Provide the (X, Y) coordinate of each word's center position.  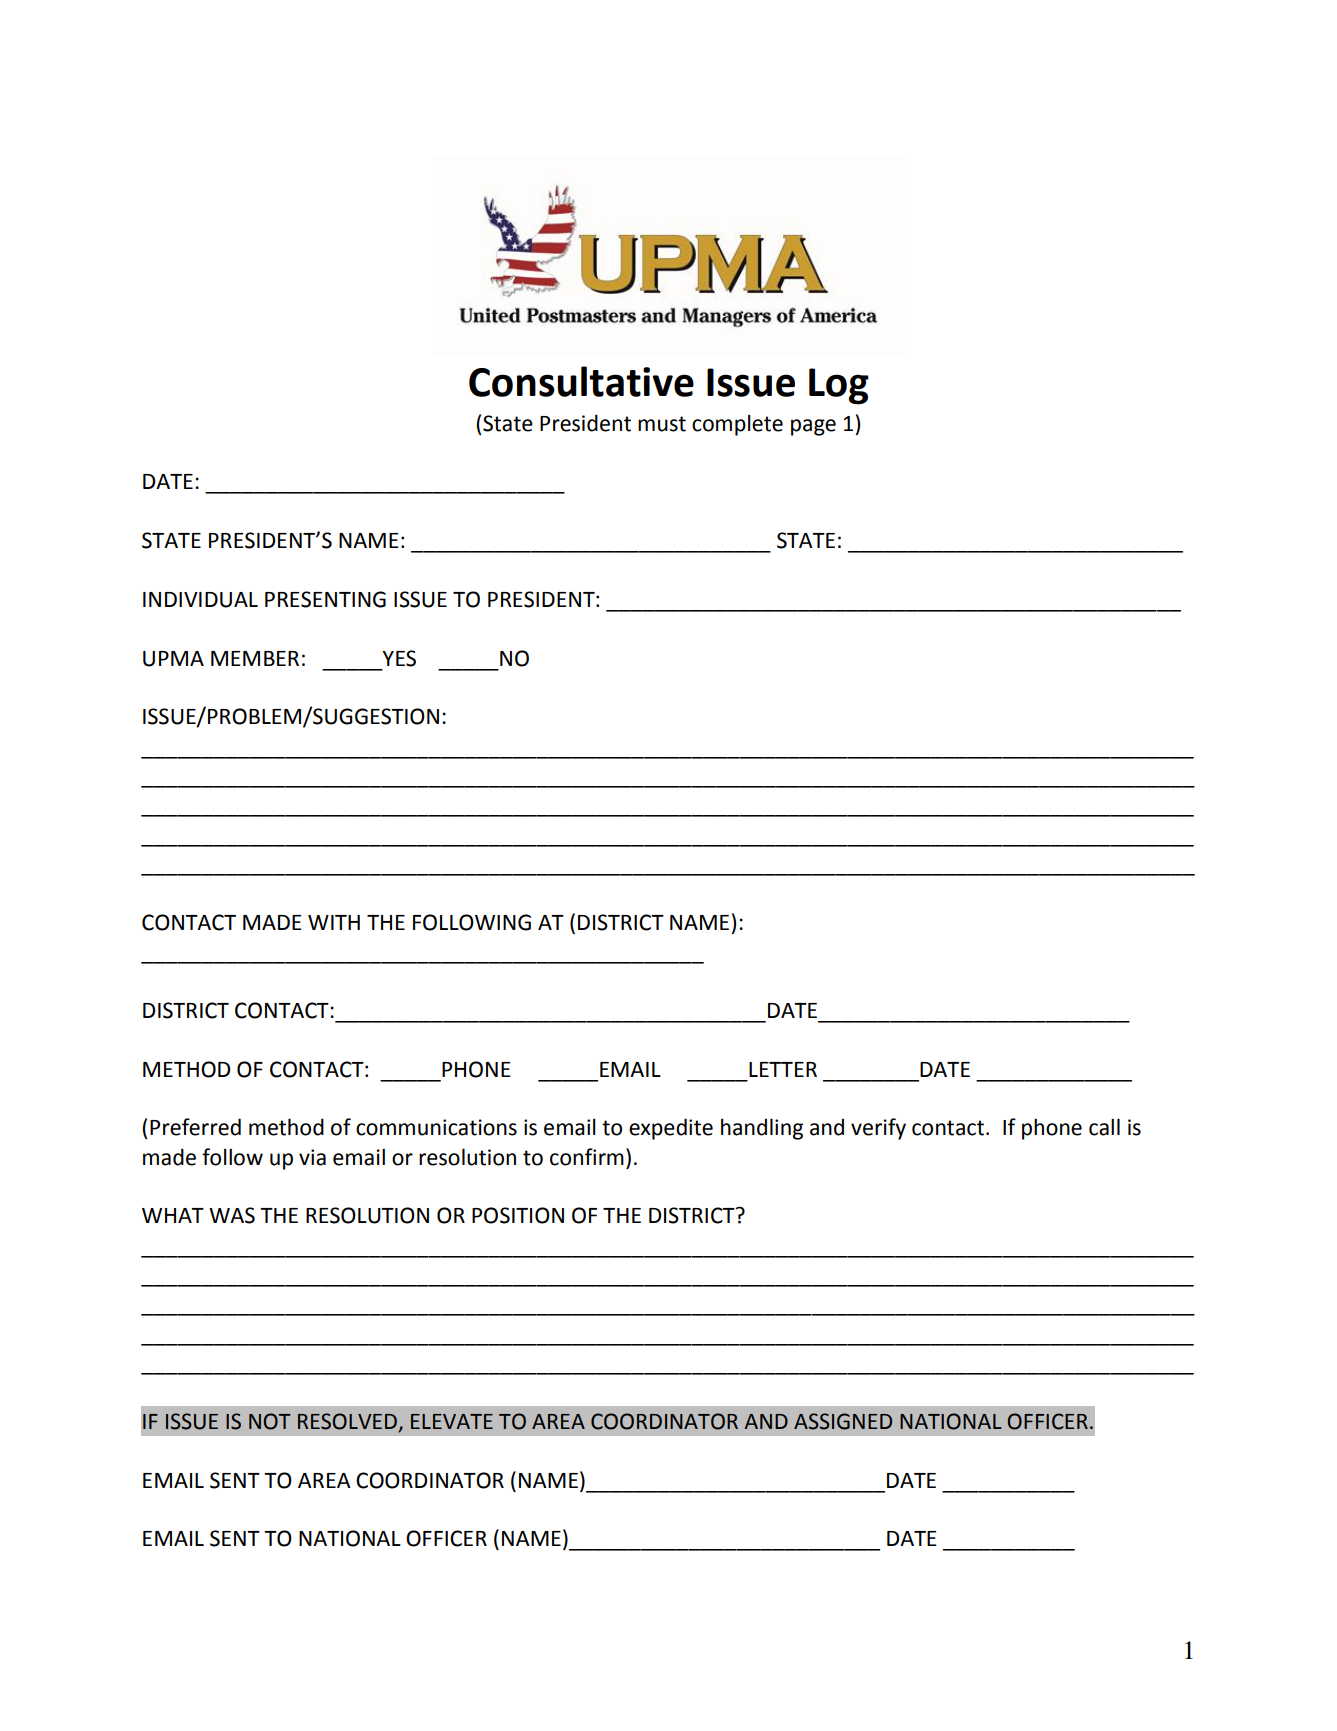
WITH (334, 922)
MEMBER (255, 658)
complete (737, 425)
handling (762, 1129)
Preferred (195, 1127)
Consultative (581, 381)
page (813, 427)
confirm (587, 1157)
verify (878, 1129)
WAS (232, 1215)
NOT (270, 1421)
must (662, 424)
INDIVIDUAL (200, 600)
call (1104, 1127)
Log (839, 386)
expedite (671, 1129)
